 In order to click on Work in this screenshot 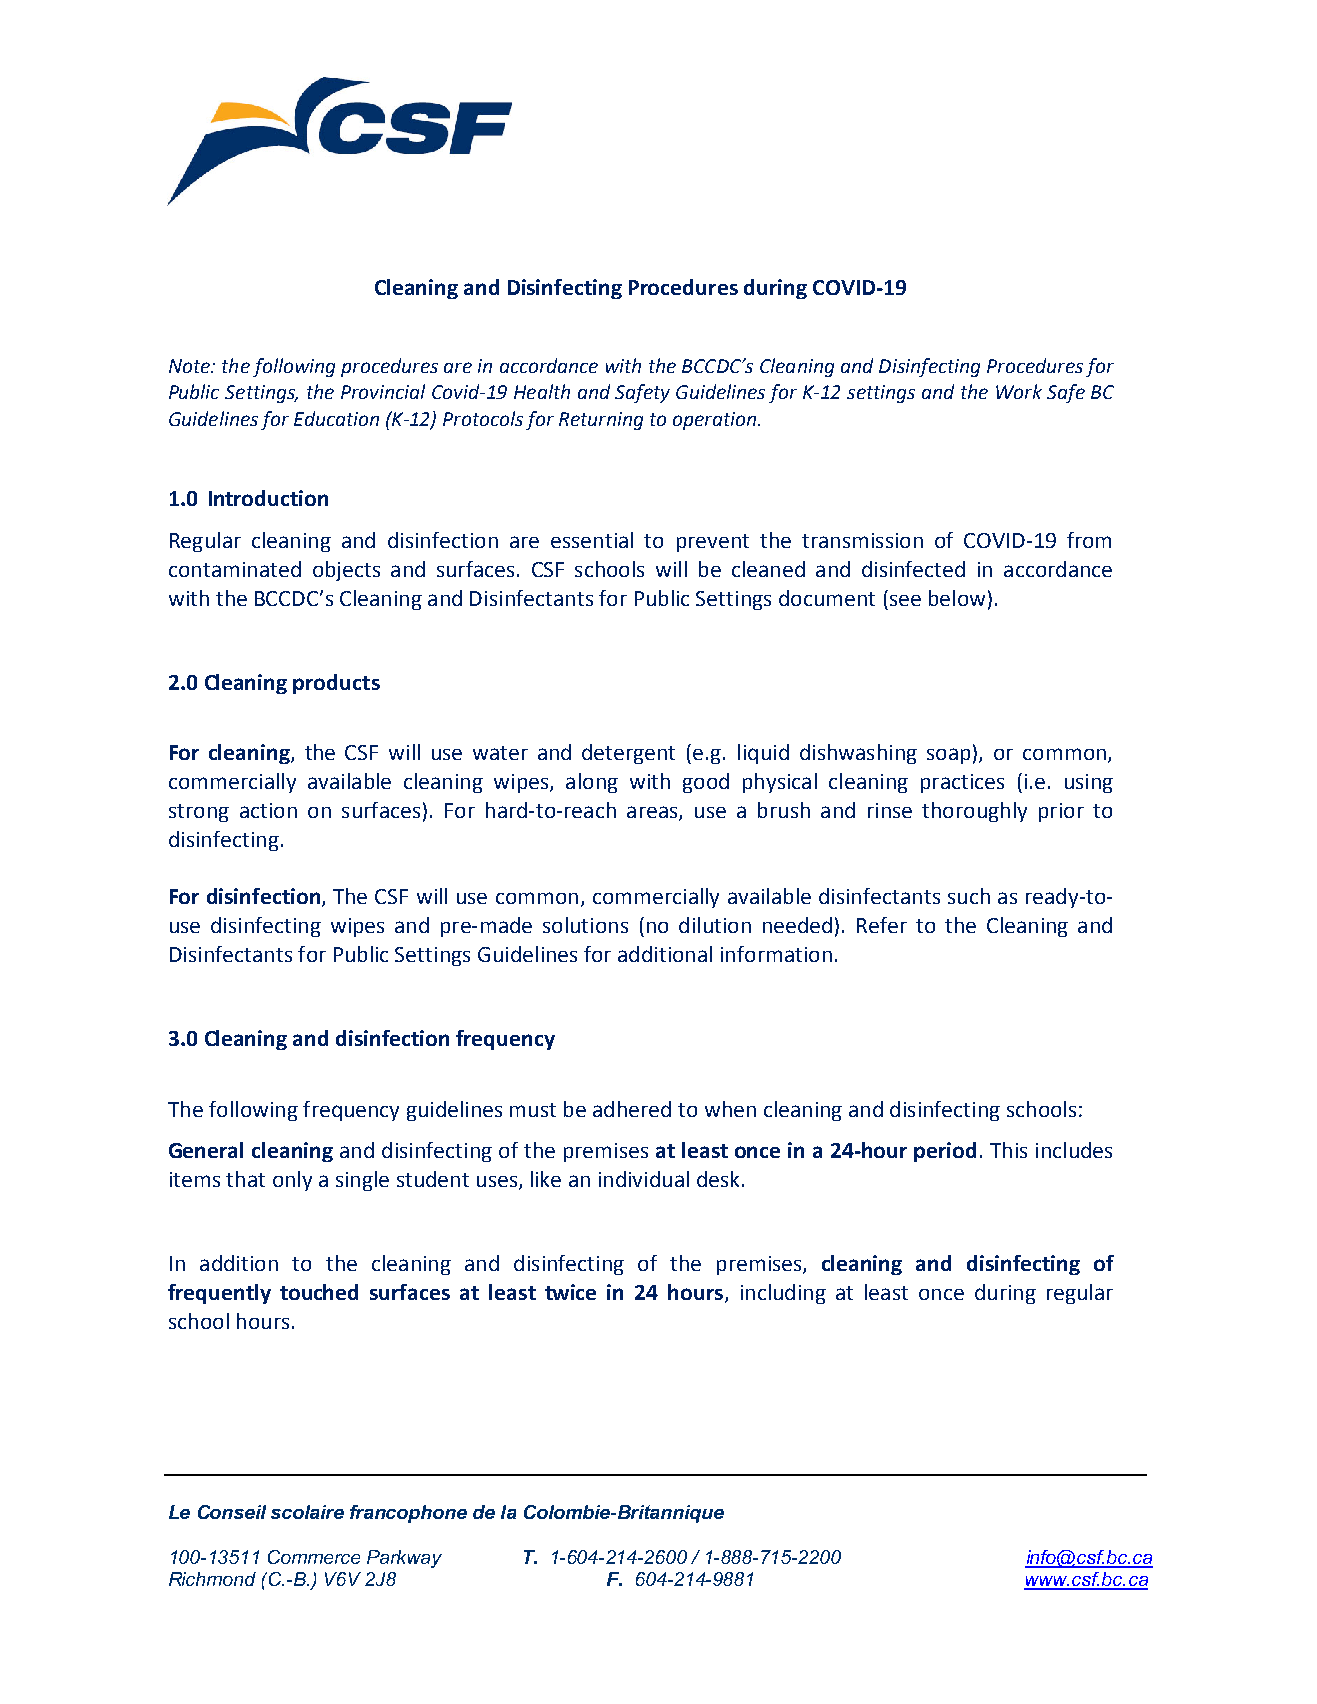, I will do `click(1019, 391)`.
